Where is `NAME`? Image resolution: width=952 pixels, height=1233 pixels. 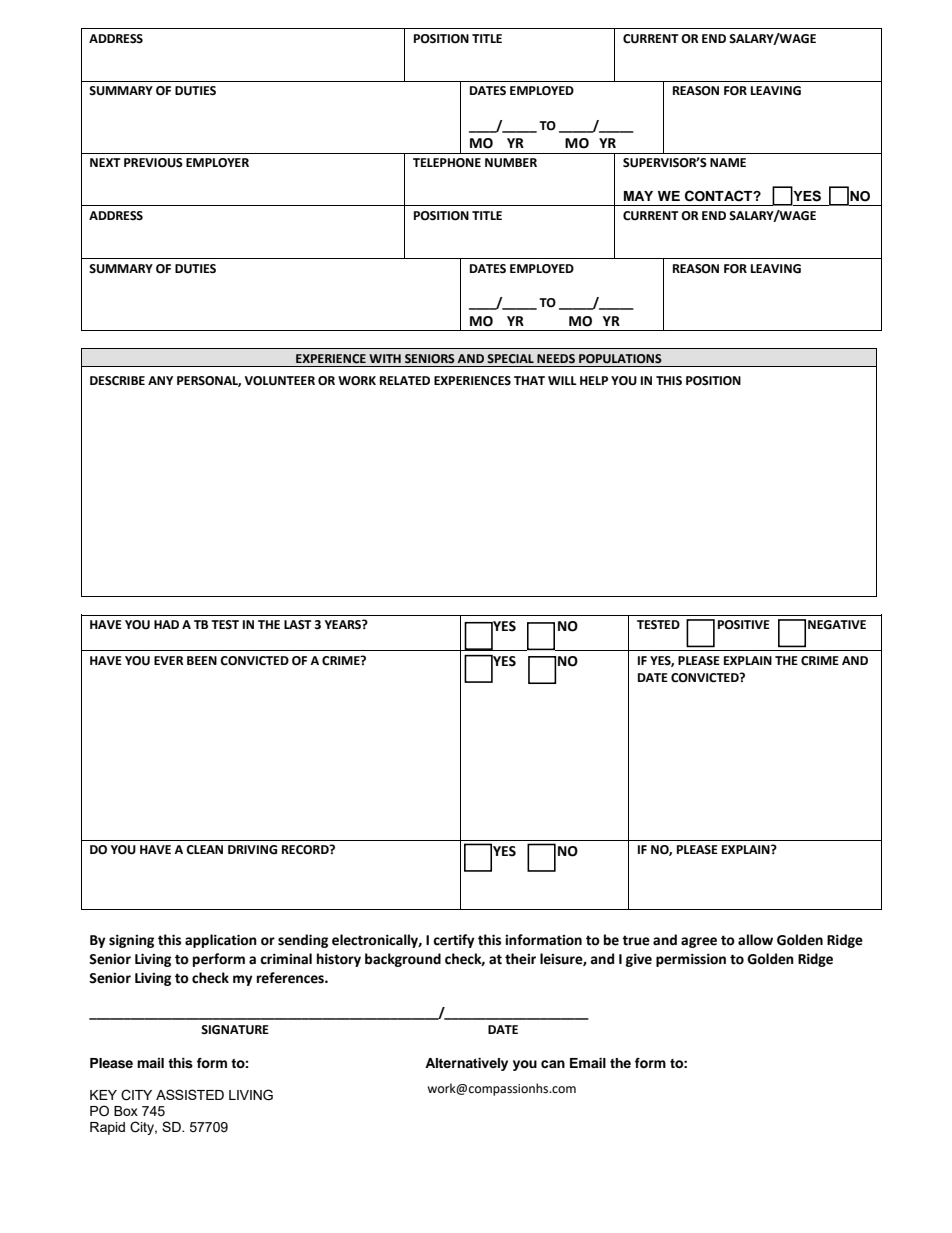
NAME is located at coordinates (728, 162).
